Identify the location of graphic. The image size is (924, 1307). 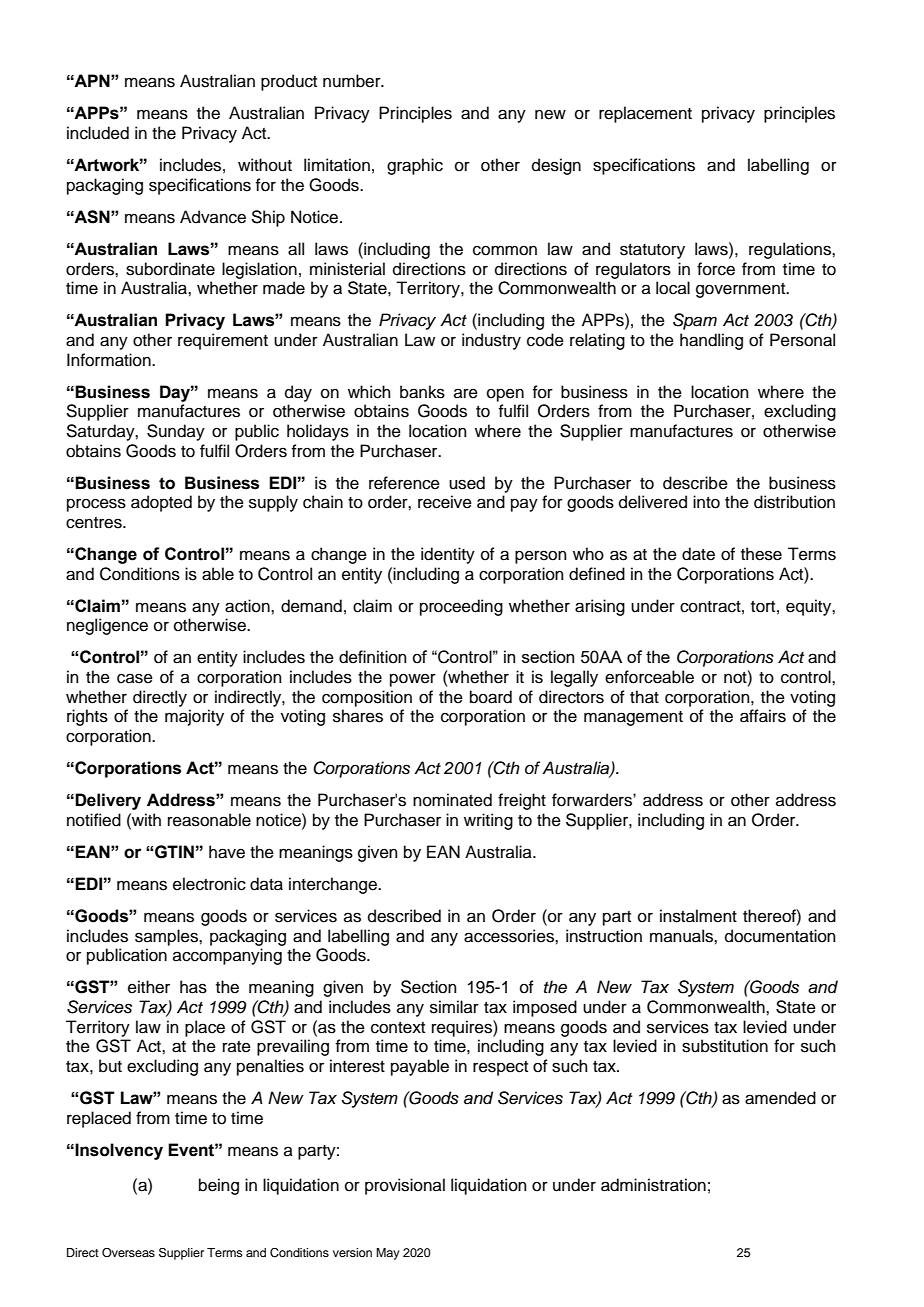
(415, 166).
